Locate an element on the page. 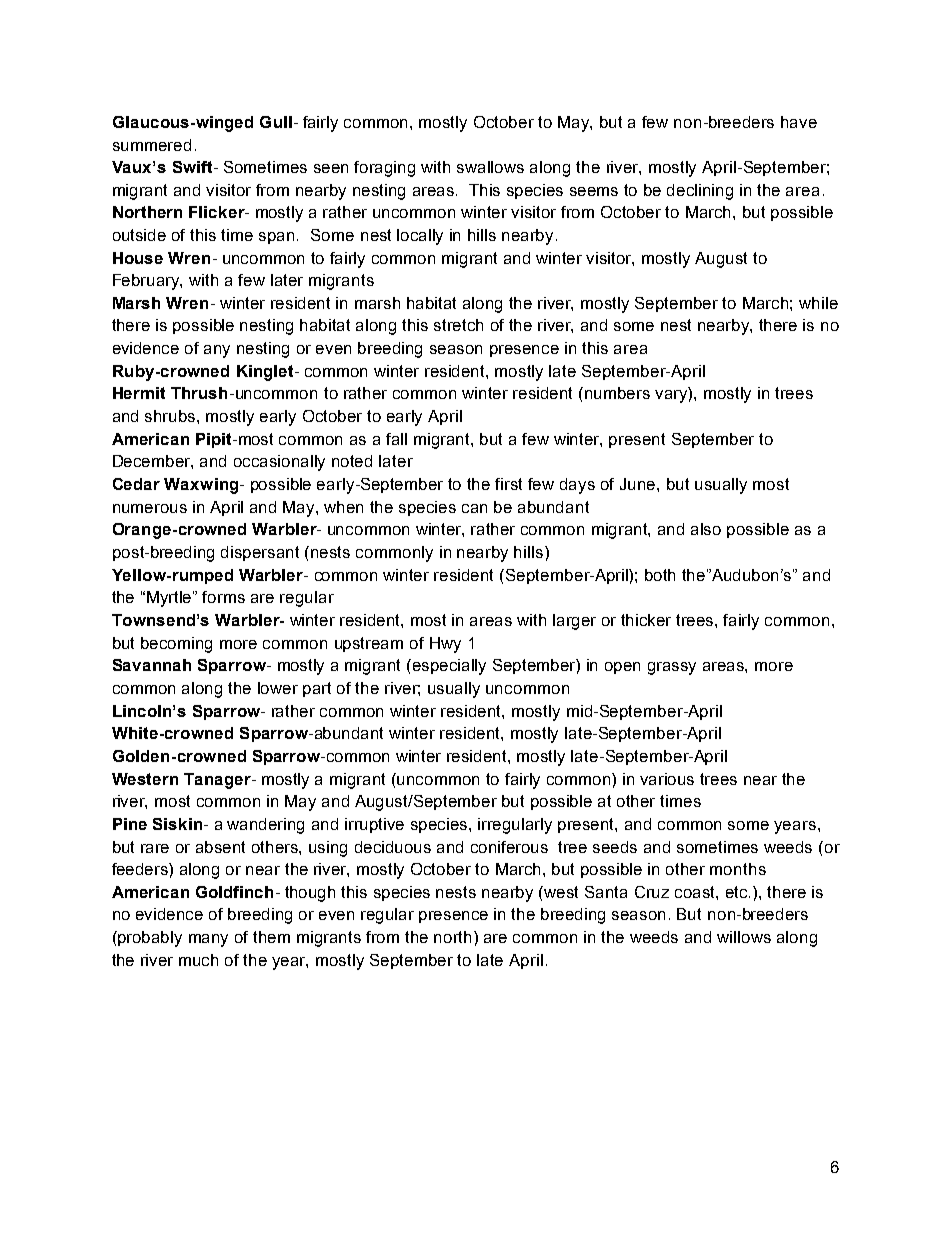  coniferous is located at coordinates (509, 847).
